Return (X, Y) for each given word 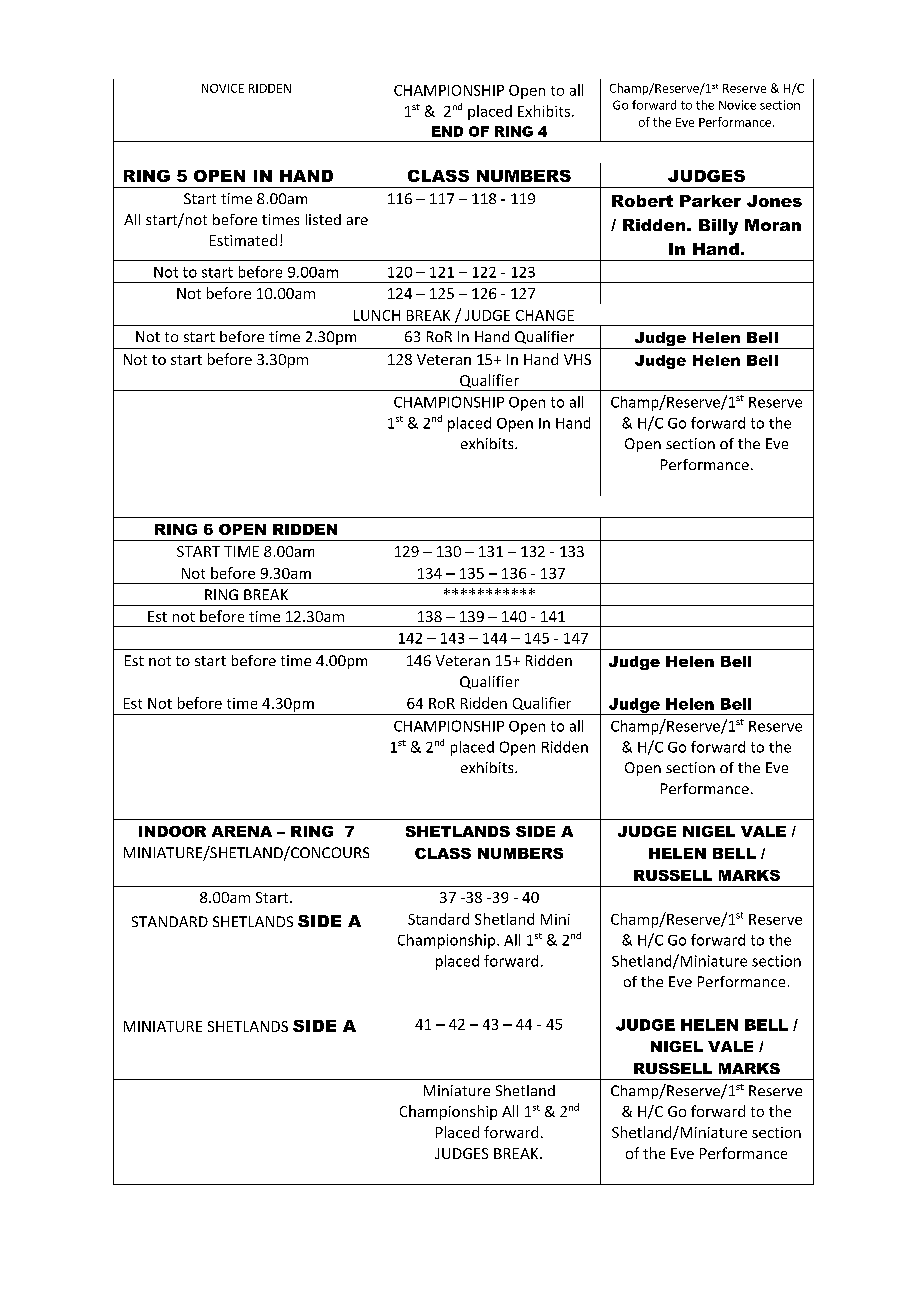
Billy (718, 227)
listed (323, 219)
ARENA (242, 831)
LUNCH (377, 315)
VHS (577, 359)
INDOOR (172, 831)
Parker (710, 201)
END (447, 131)
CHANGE (545, 315)
